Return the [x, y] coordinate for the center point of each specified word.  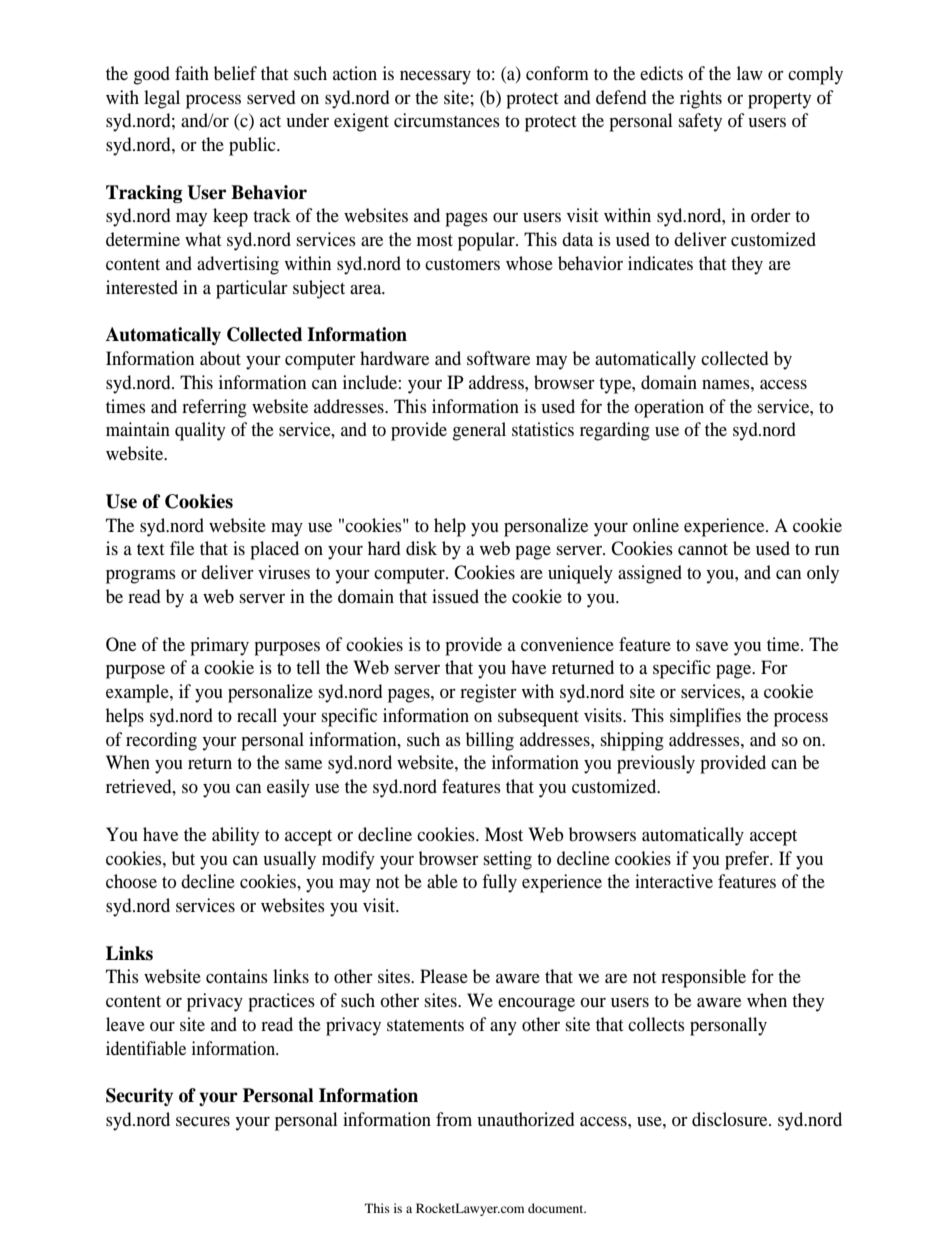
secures [203, 1121]
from [454, 1119]
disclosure [731, 1119]
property [779, 101]
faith [192, 73]
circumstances [447, 120]
